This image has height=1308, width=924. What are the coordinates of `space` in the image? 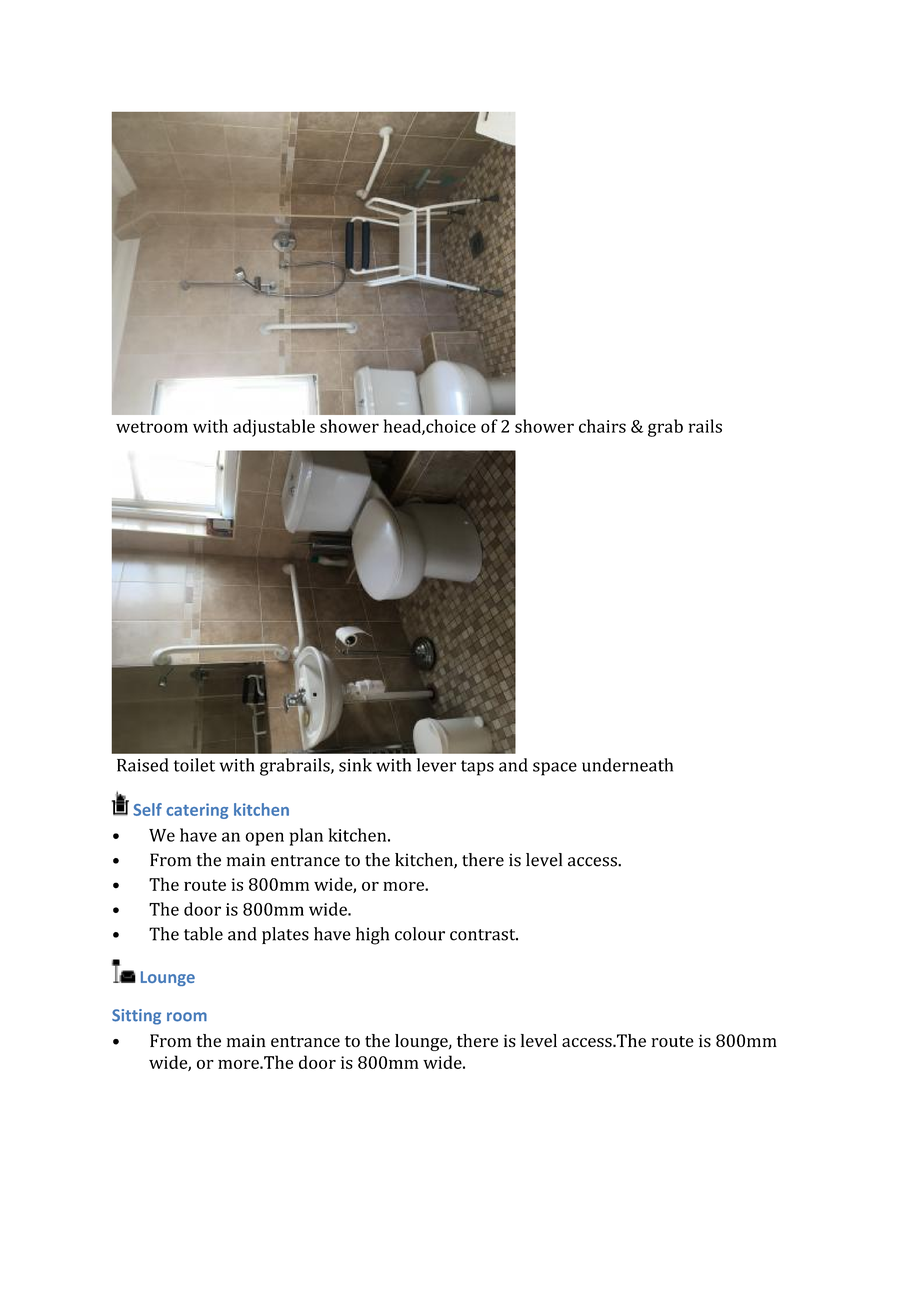 It's located at (555, 769).
